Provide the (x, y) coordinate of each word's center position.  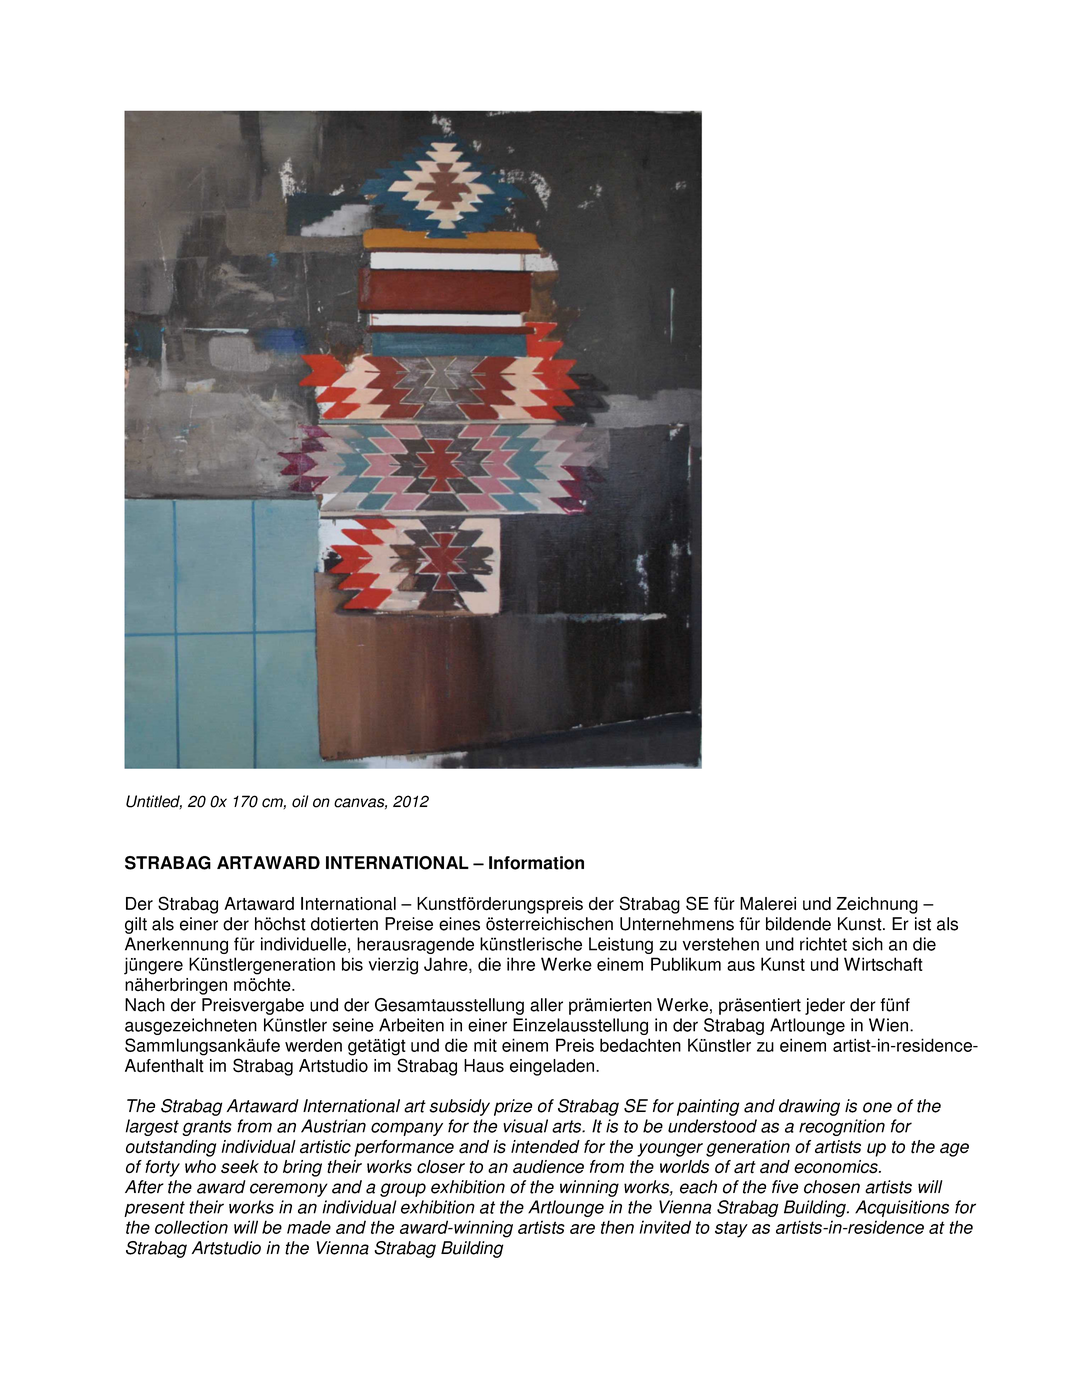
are (582, 1229)
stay (731, 1229)
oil (300, 801)
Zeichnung (877, 905)
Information (536, 863)
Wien (890, 1025)
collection (191, 1227)
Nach (145, 1005)
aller (546, 1005)
